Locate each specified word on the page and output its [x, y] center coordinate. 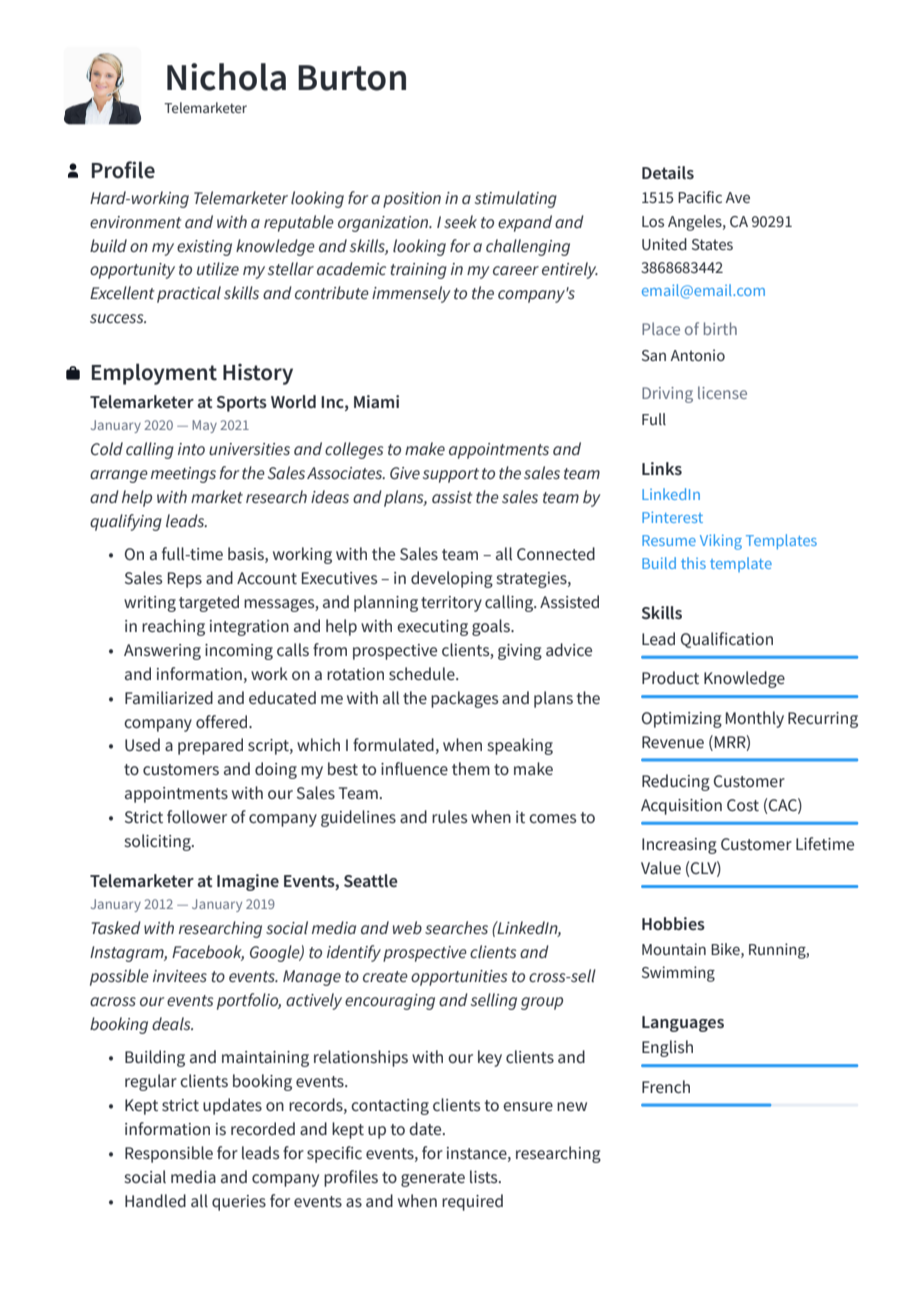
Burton [352, 78]
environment [135, 222]
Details [668, 172]
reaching [173, 627]
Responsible [169, 1154]
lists [485, 1176]
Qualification [727, 640]
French [666, 1086]
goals [492, 627]
